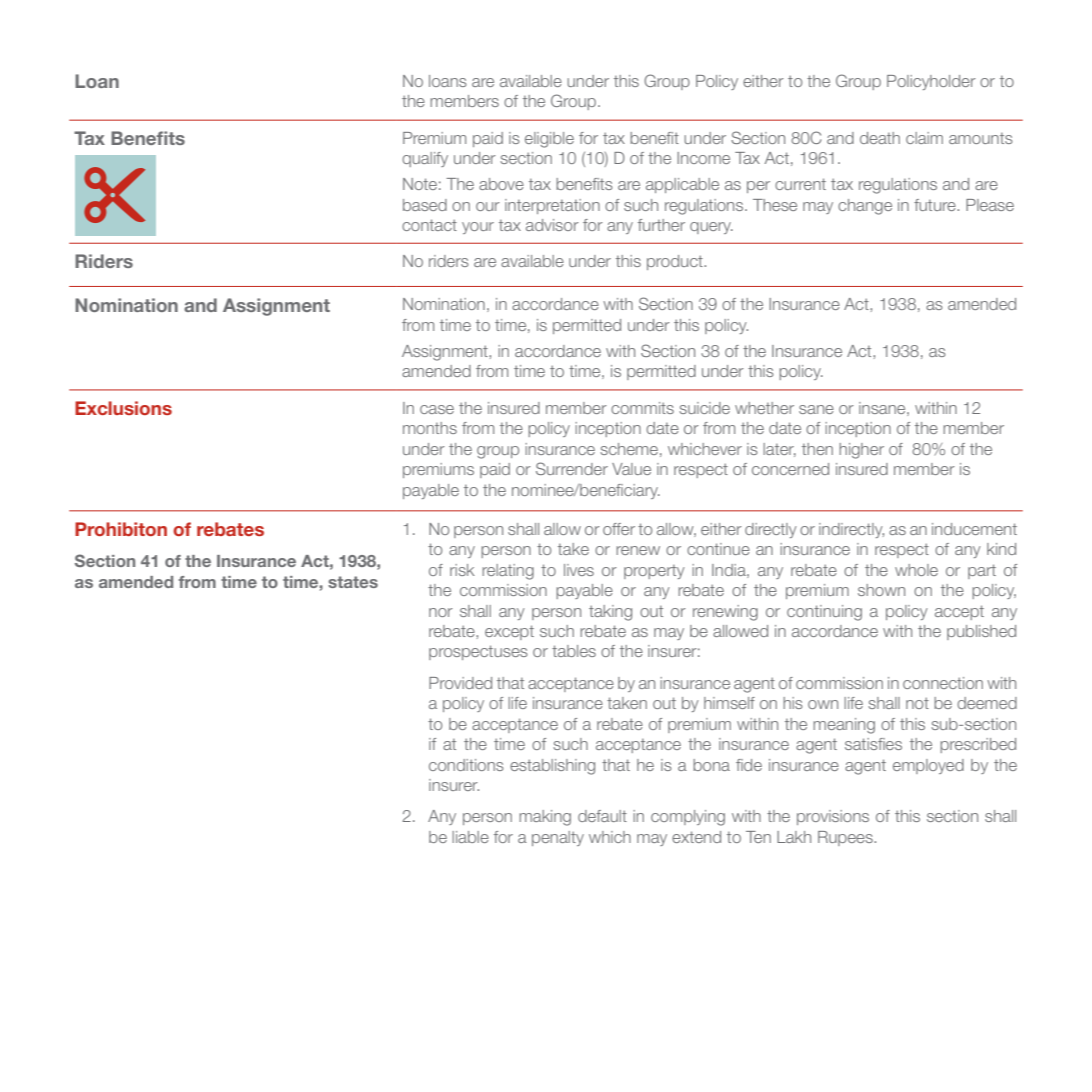 The height and width of the screenshot is (1092, 1092). Describe the element at coordinates (943, 683) in the screenshot. I see `connection` at that location.
